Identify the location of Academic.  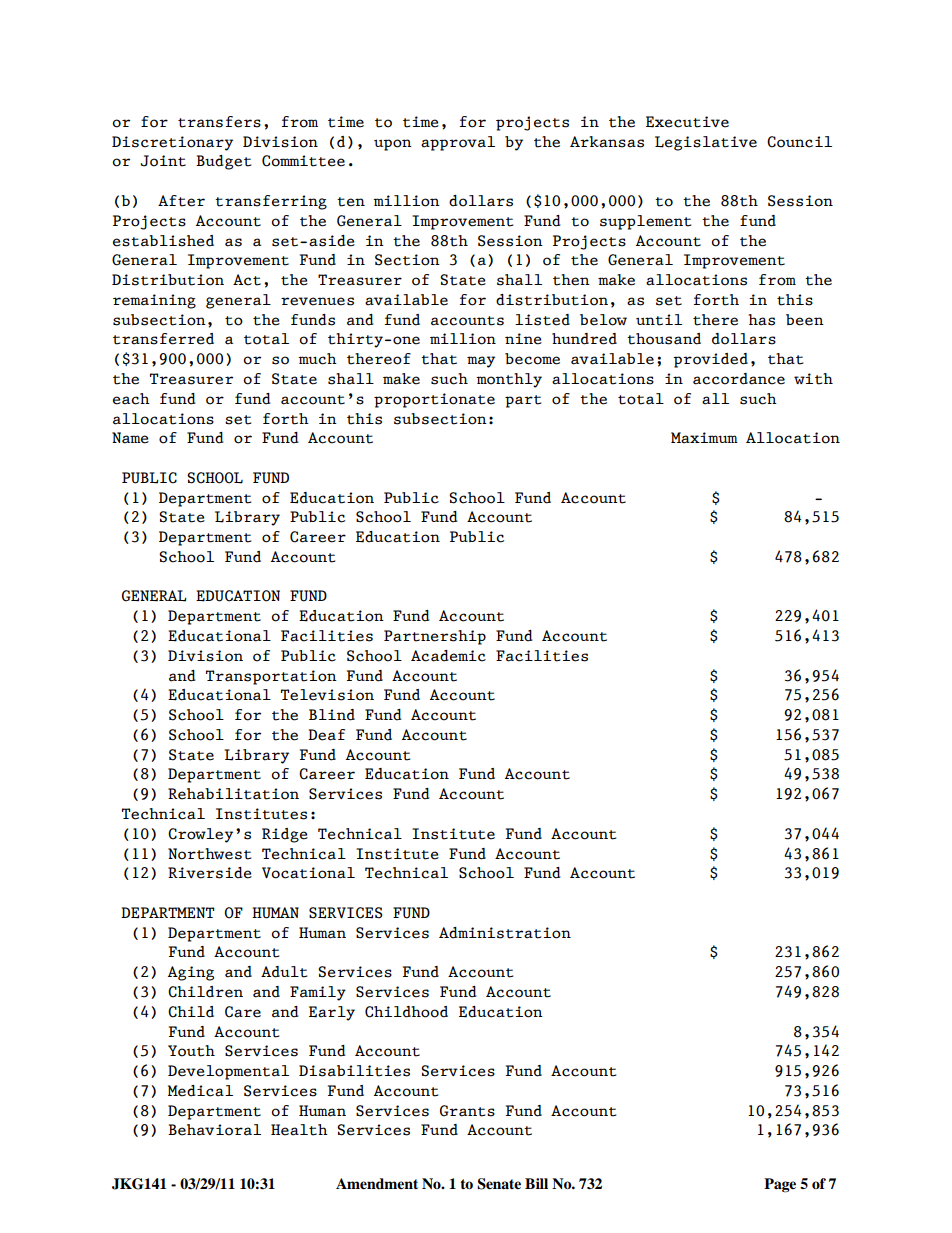
(448, 656).
